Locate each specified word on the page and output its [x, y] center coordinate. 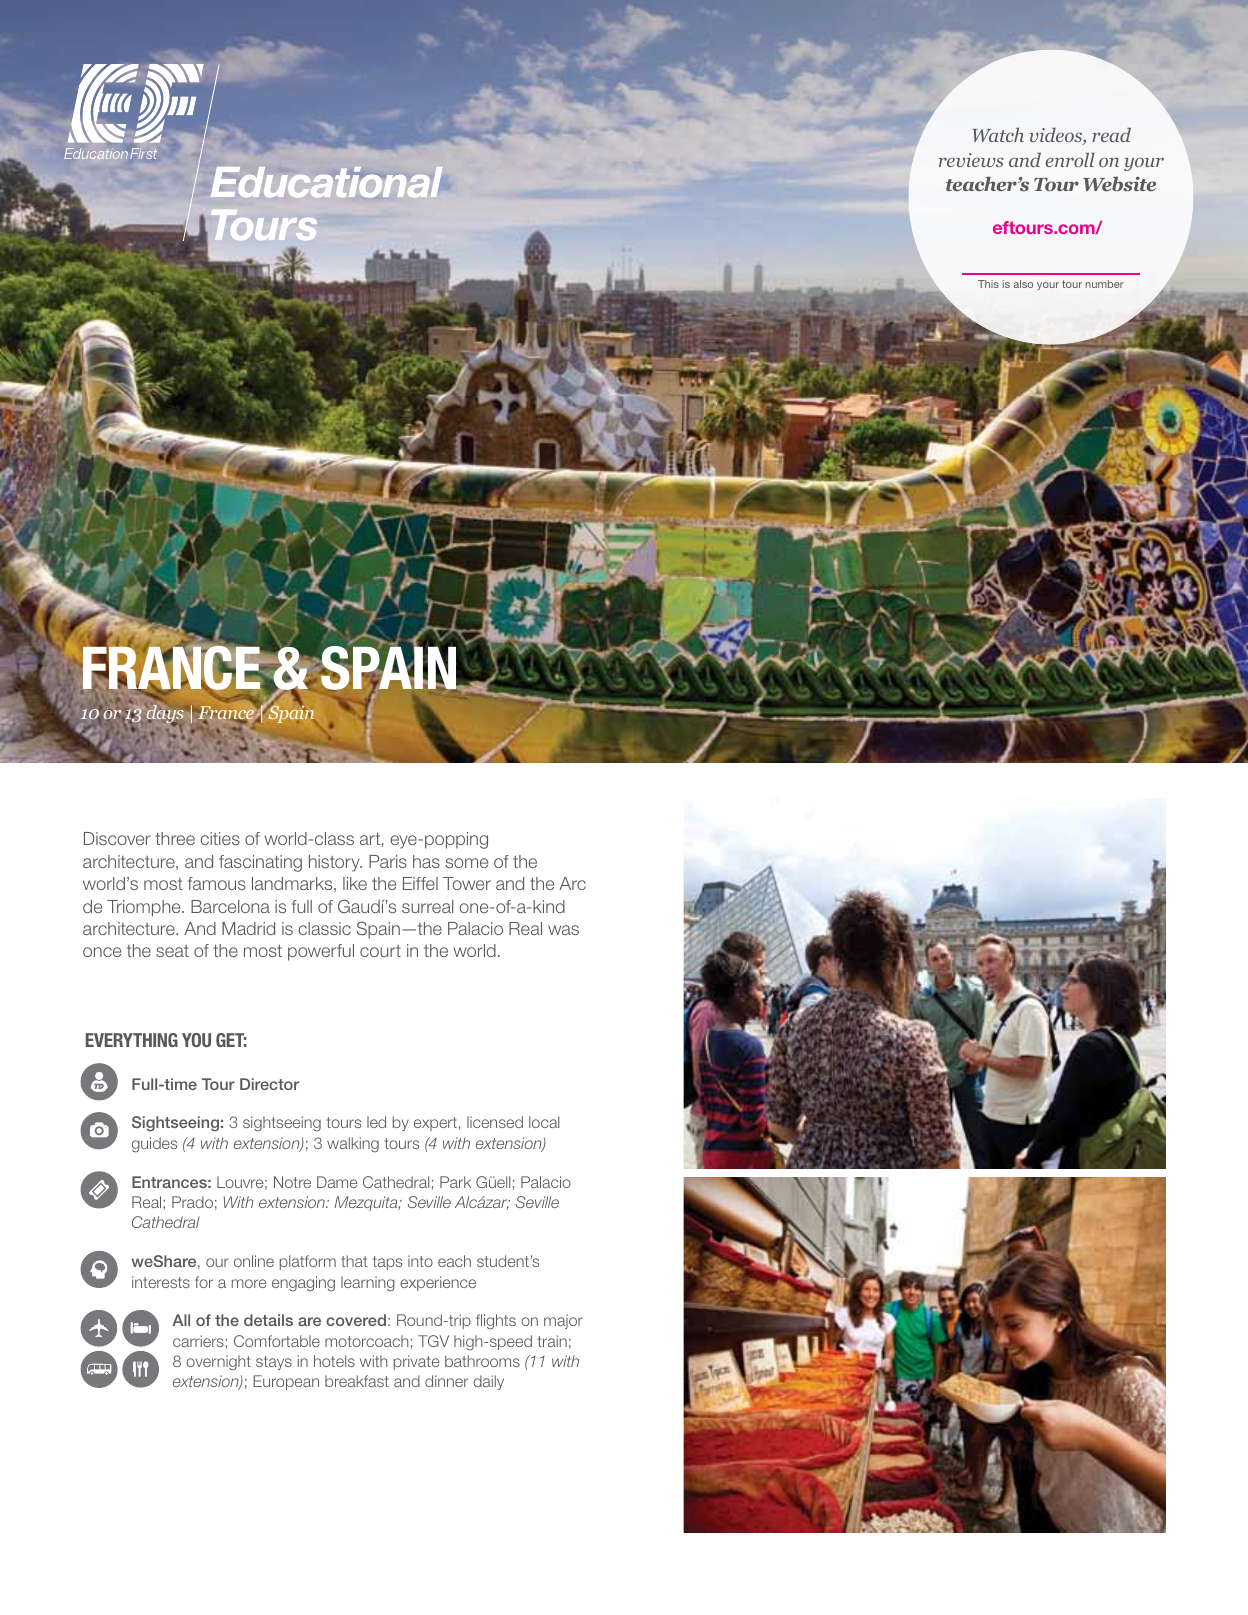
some [467, 863]
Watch [998, 134]
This [988, 284]
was [563, 930]
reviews [971, 160]
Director [269, 1084]
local [544, 1122]
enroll [1070, 159]
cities [220, 838]
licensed [495, 1122]
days [165, 715]
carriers [198, 1341]
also [1023, 284]
